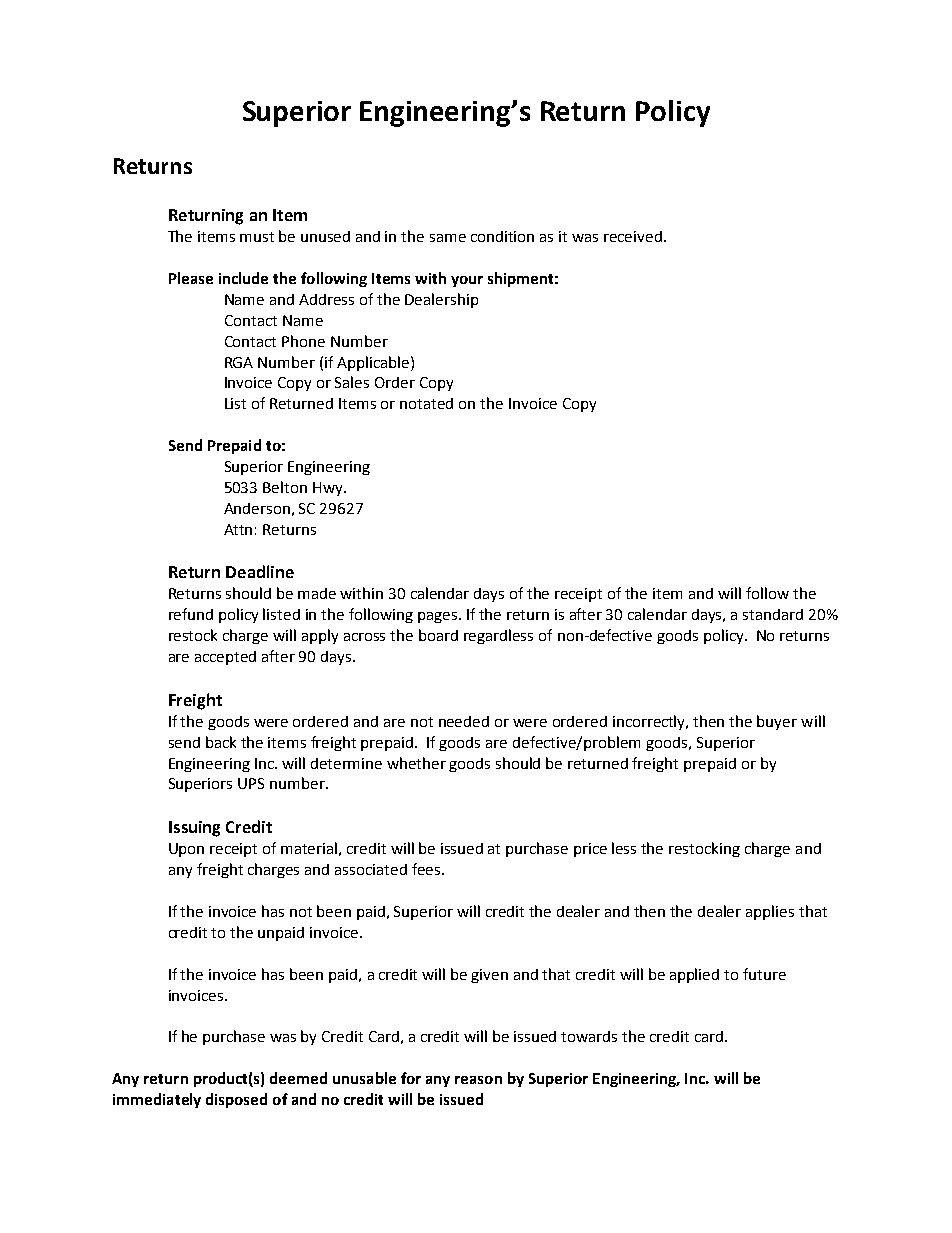 The width and height of the image is (952, 1233). What do you see at coordinates (236, 1100) in the image?
I see `disposed` at bounding box center [236, 1100].
